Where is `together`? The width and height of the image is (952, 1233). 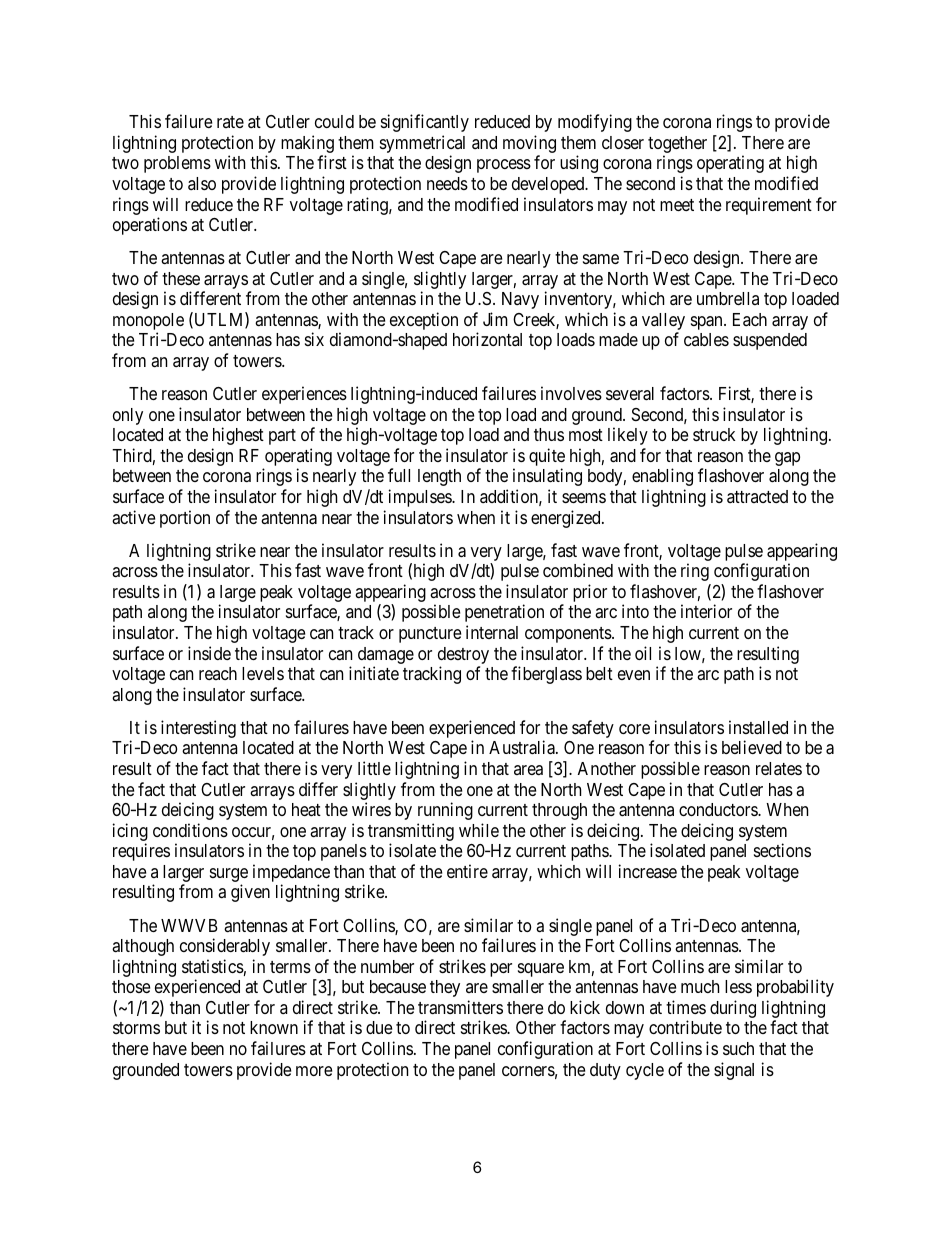 together is located at coordinates (677, 146).
